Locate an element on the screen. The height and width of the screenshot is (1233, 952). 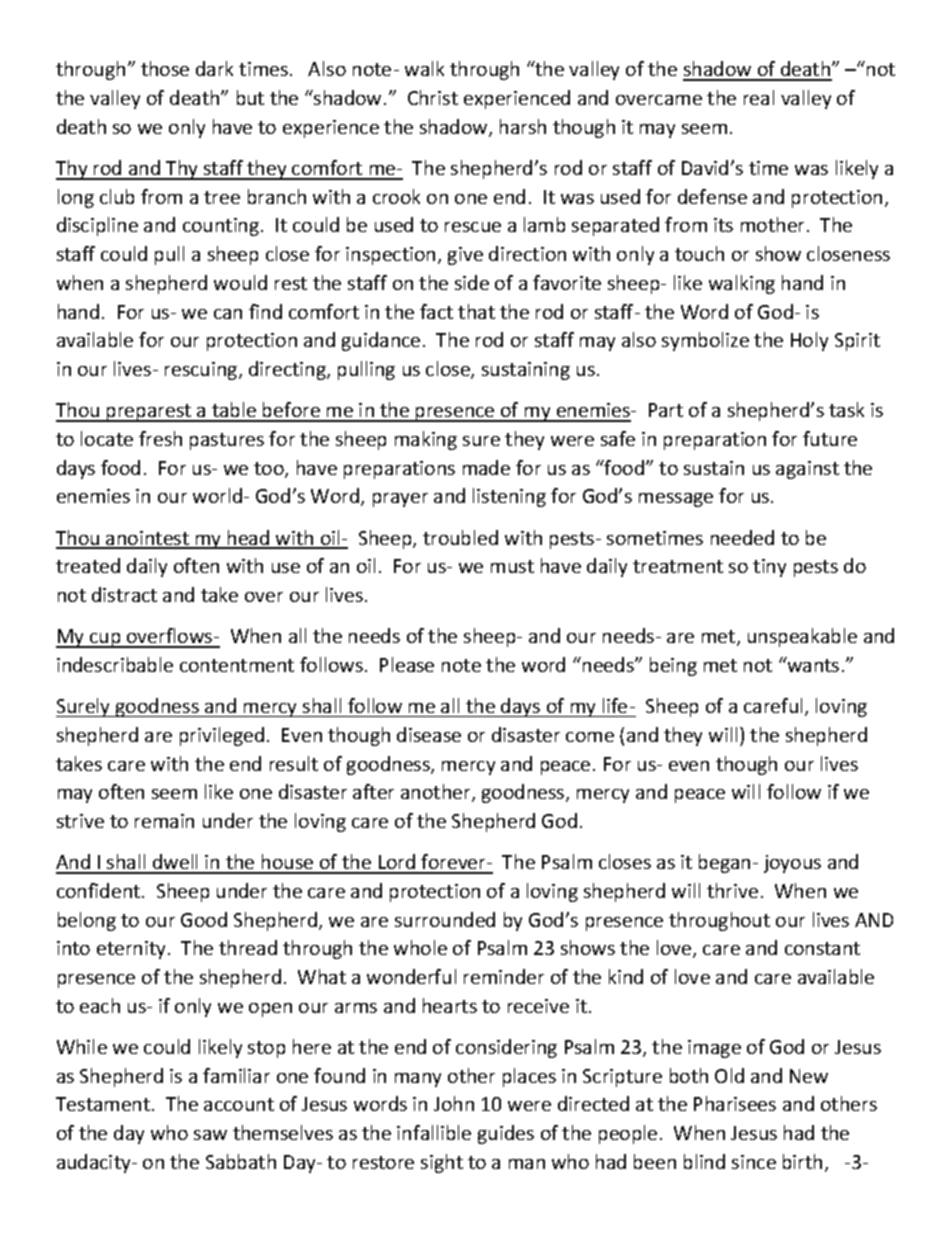
disease is located at coordinates (429, 734).
